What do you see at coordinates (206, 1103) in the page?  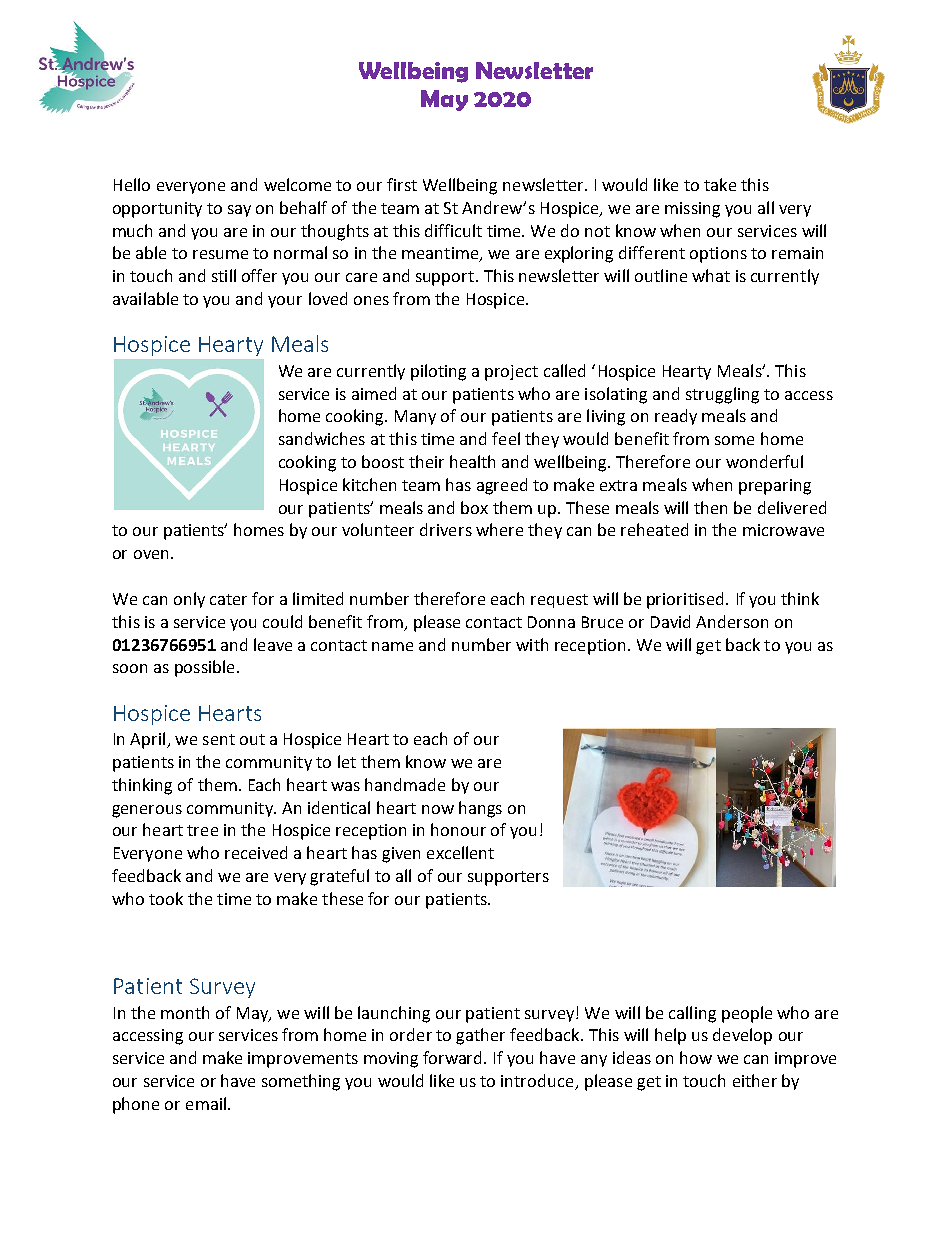 I see `email` at bounding box center [206, 1103].
